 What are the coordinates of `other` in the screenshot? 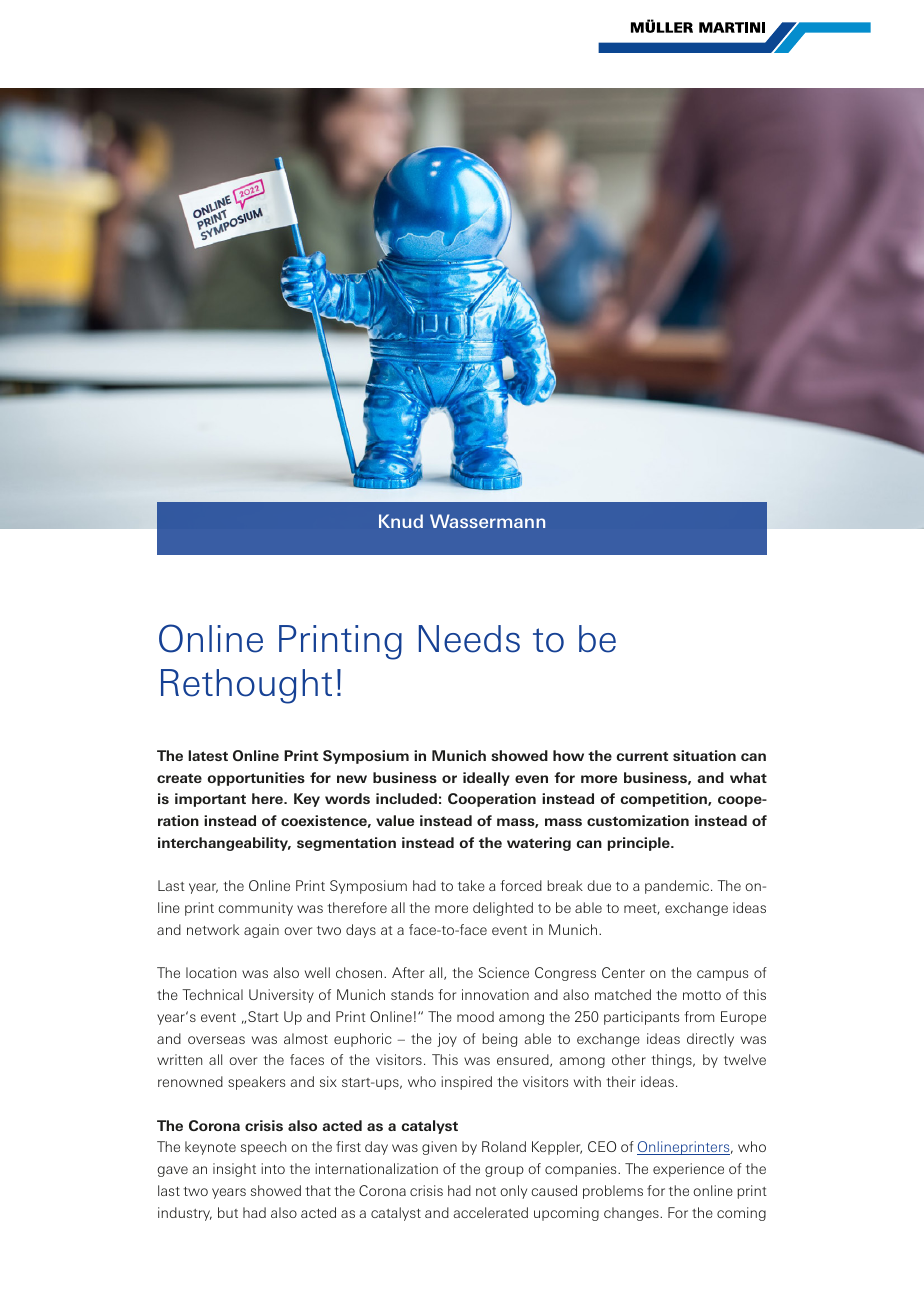 It's located at (629, 1059).
